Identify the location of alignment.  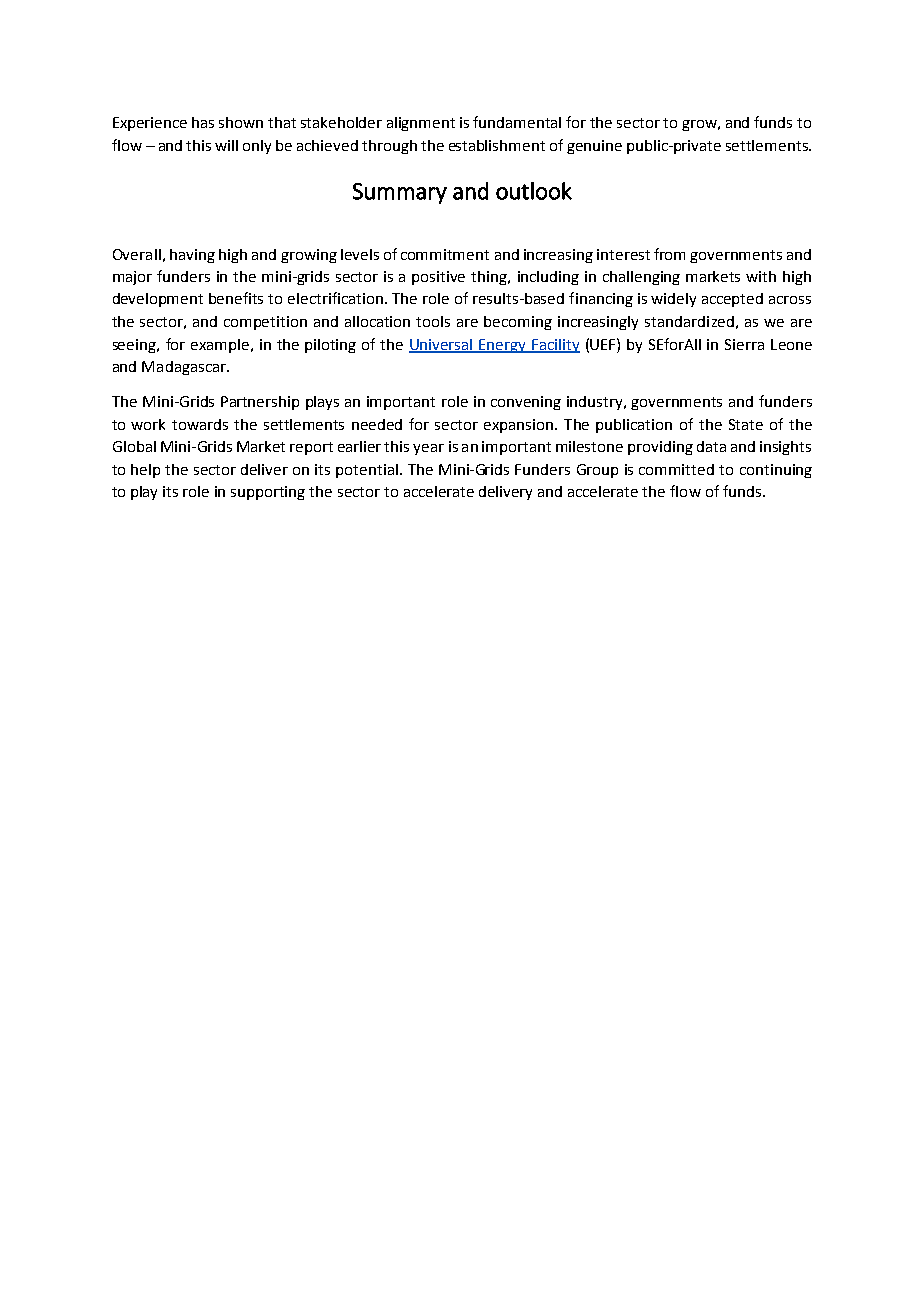
(421, 124).
